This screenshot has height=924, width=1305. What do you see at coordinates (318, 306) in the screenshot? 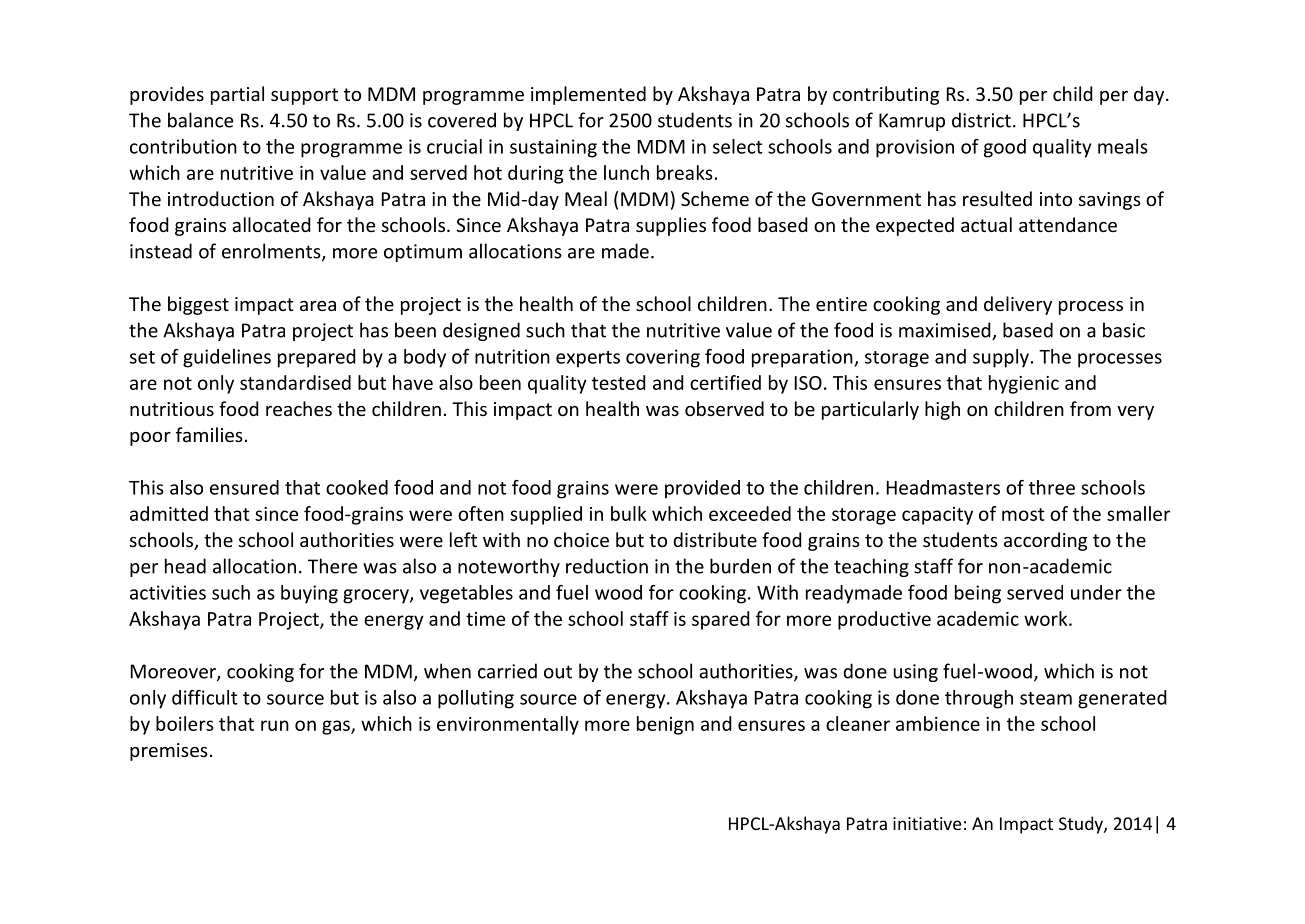
I see `area` at bounding box center [318, 306].
